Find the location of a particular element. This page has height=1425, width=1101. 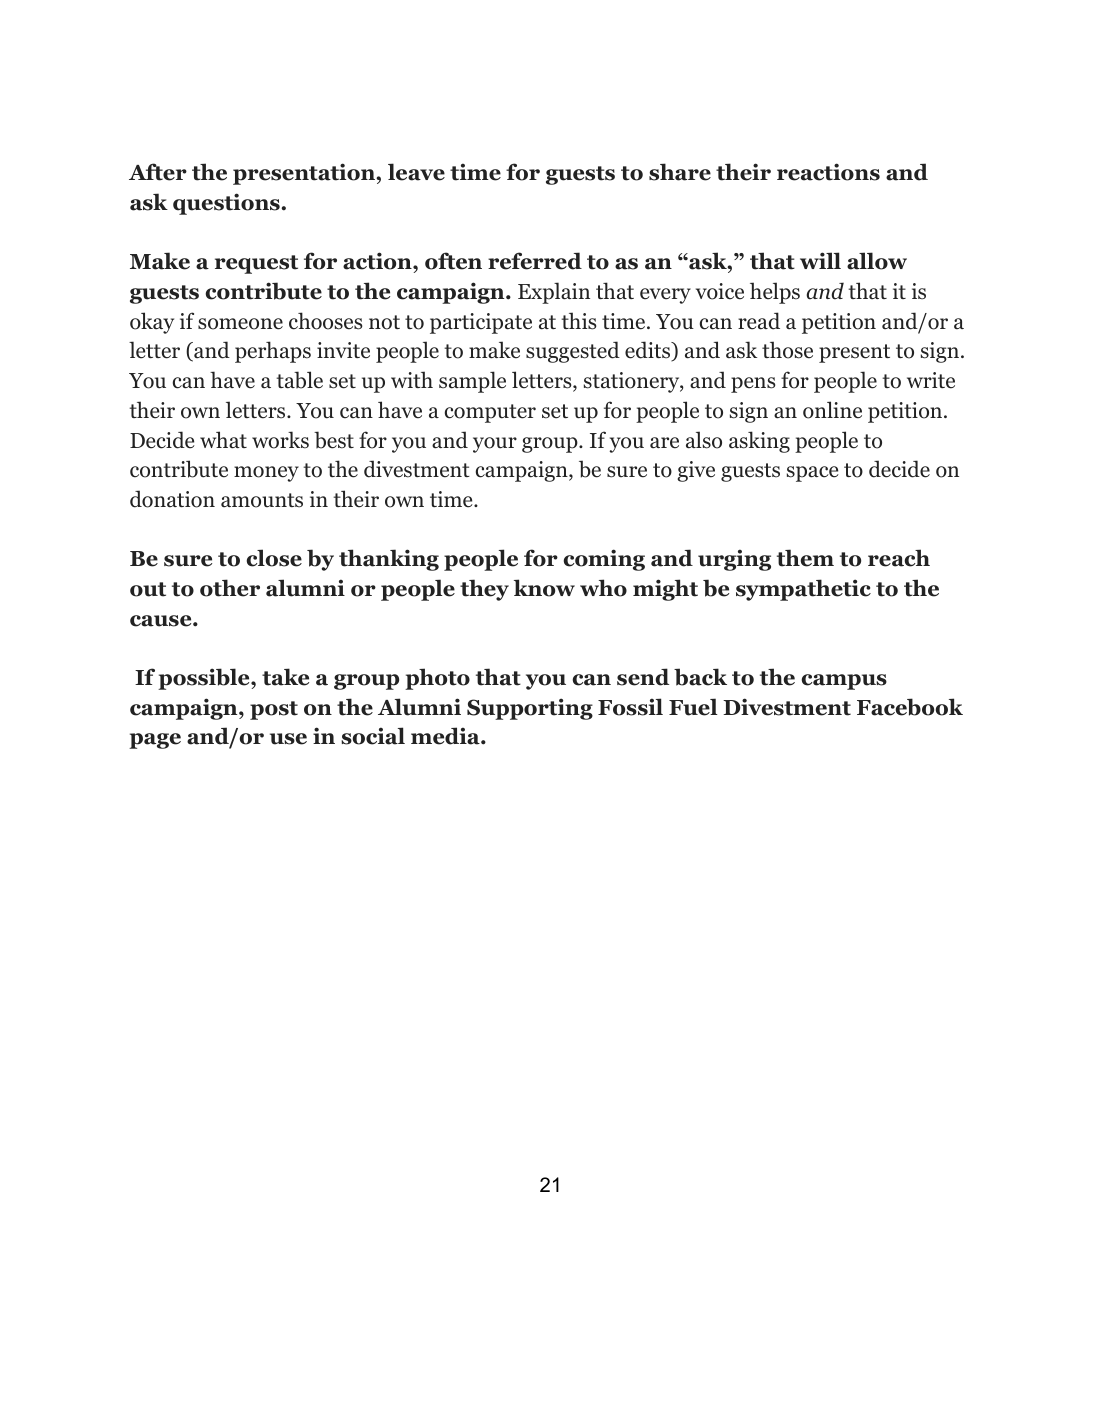

space is located at coordinates (813, 474).
